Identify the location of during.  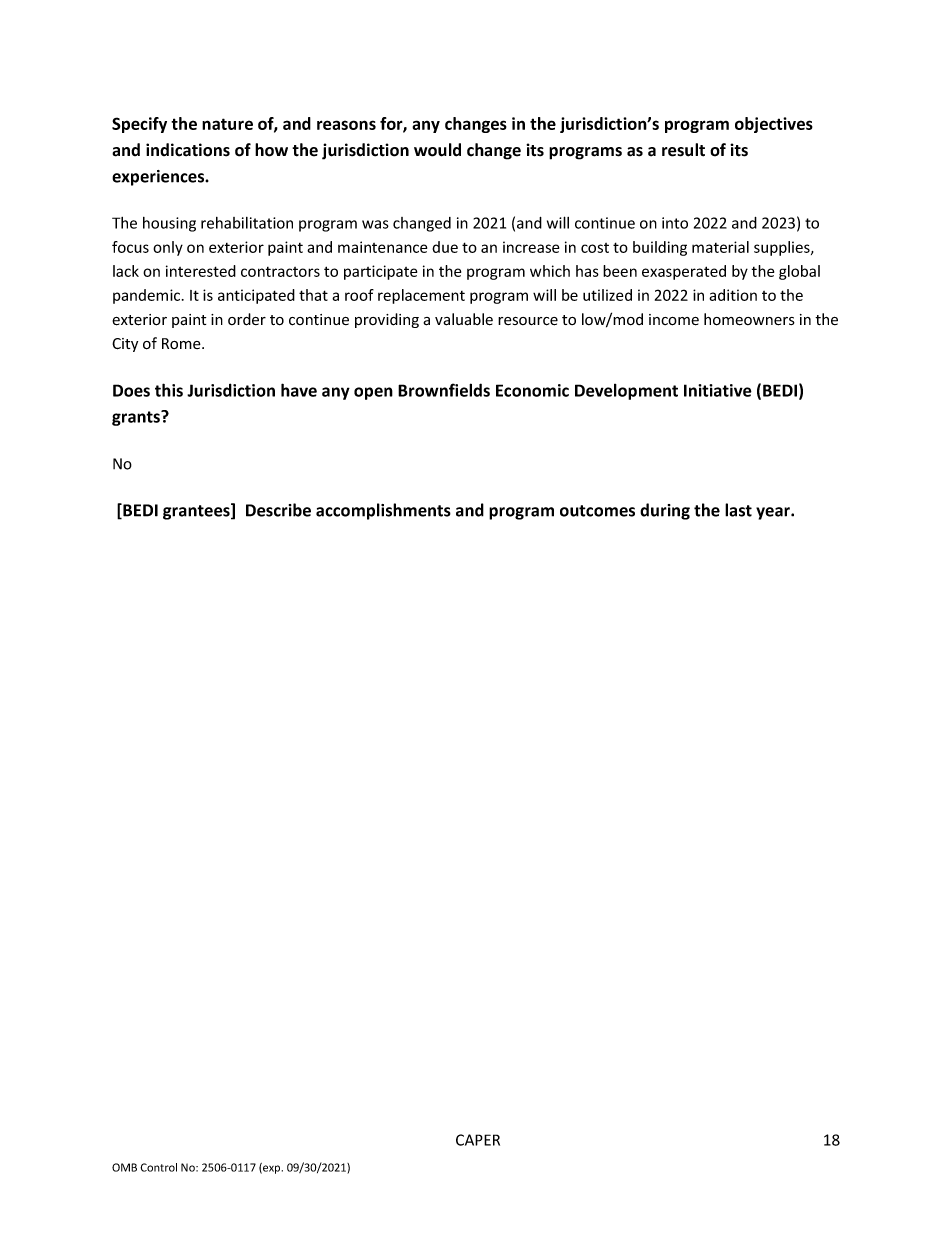
(665, 511).
